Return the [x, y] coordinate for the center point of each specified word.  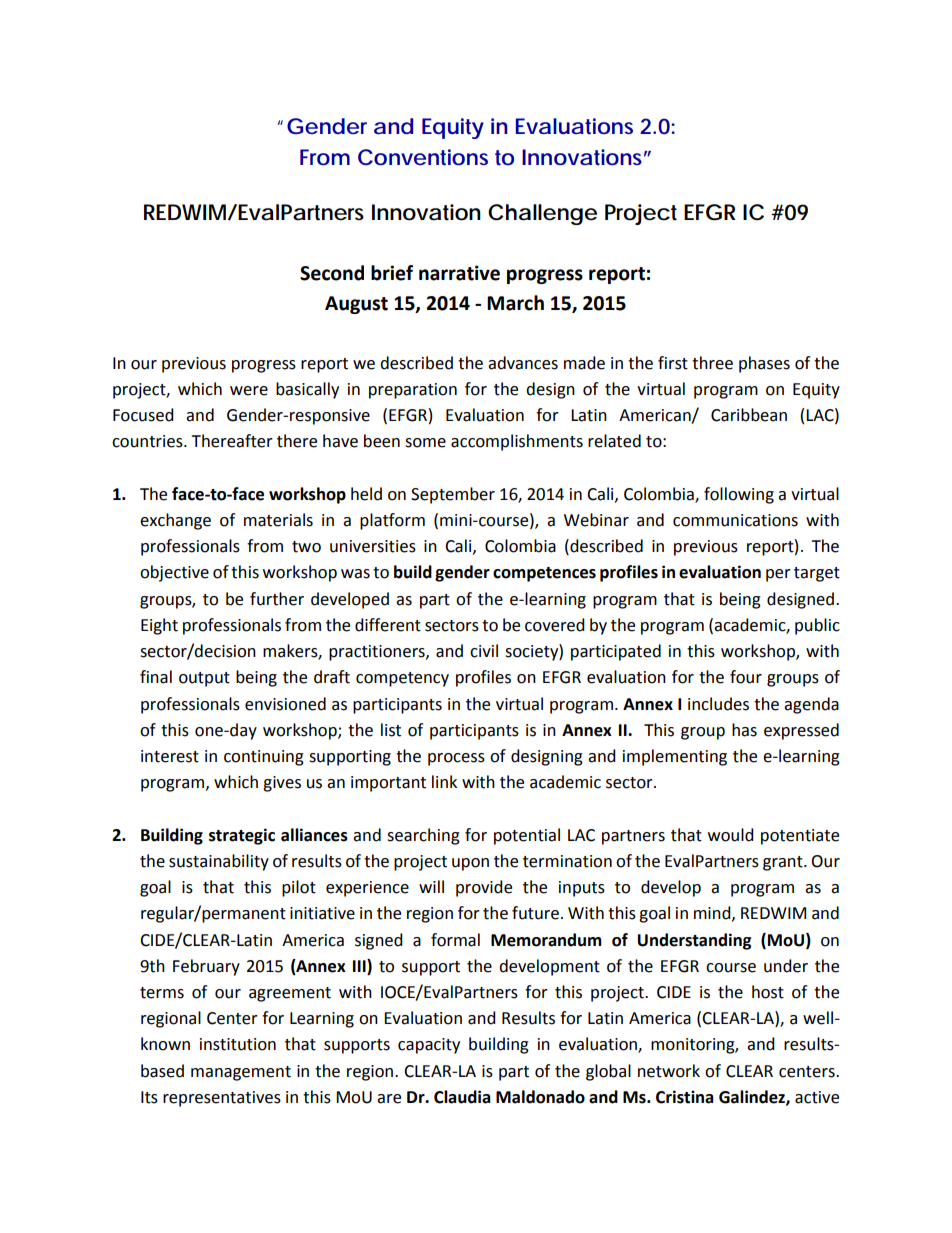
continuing [264, 758]
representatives [222, 1099]
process [456, 759]
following [739, 495]
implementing [675, 757]
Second [332, 273]
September [453, 495]
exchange [175, 521]
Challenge [542, 214]
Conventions [423, 157]
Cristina [685, 1097]
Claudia [462, 1097]
